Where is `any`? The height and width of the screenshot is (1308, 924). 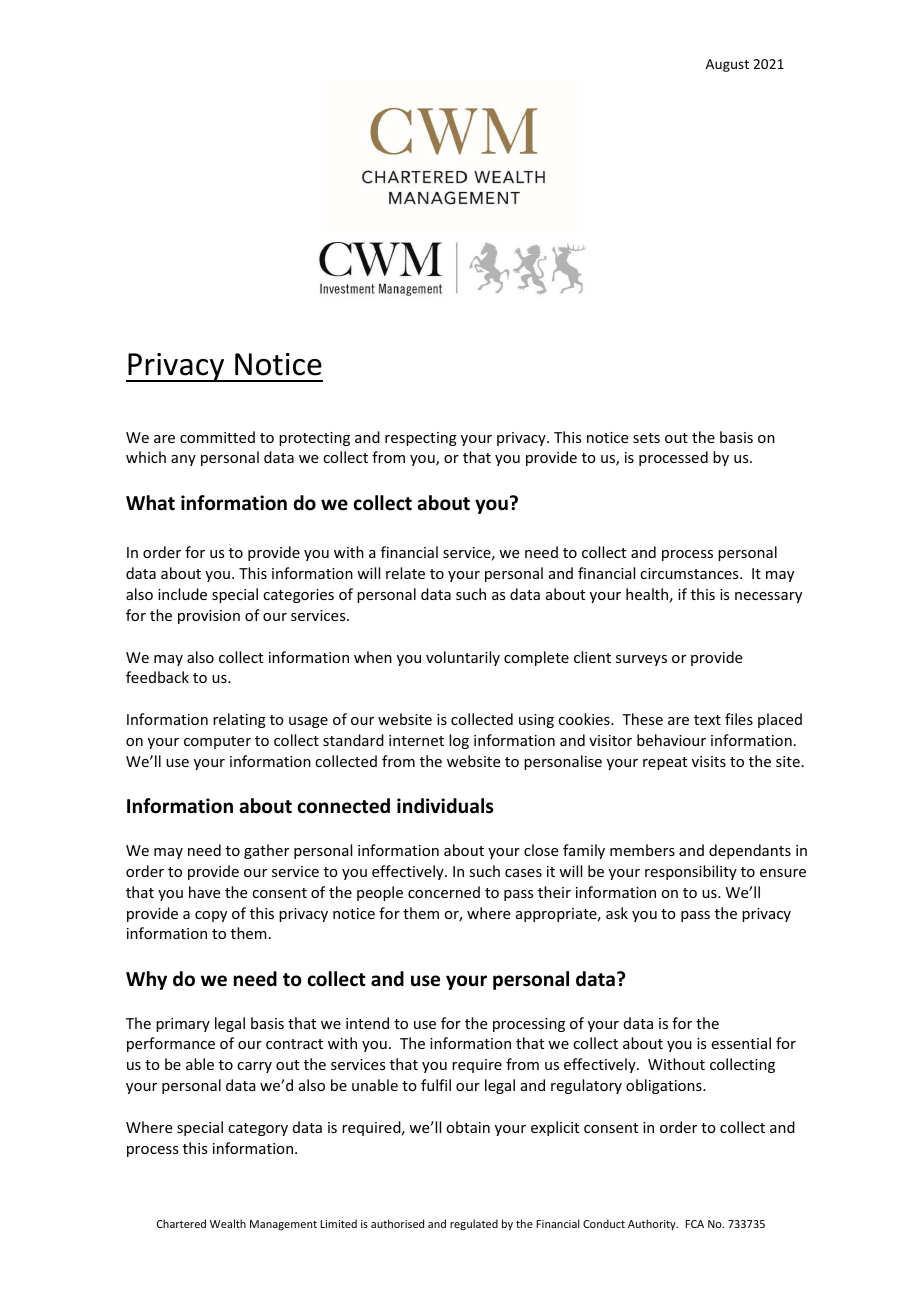 any is located at coordinates (183, 460).
